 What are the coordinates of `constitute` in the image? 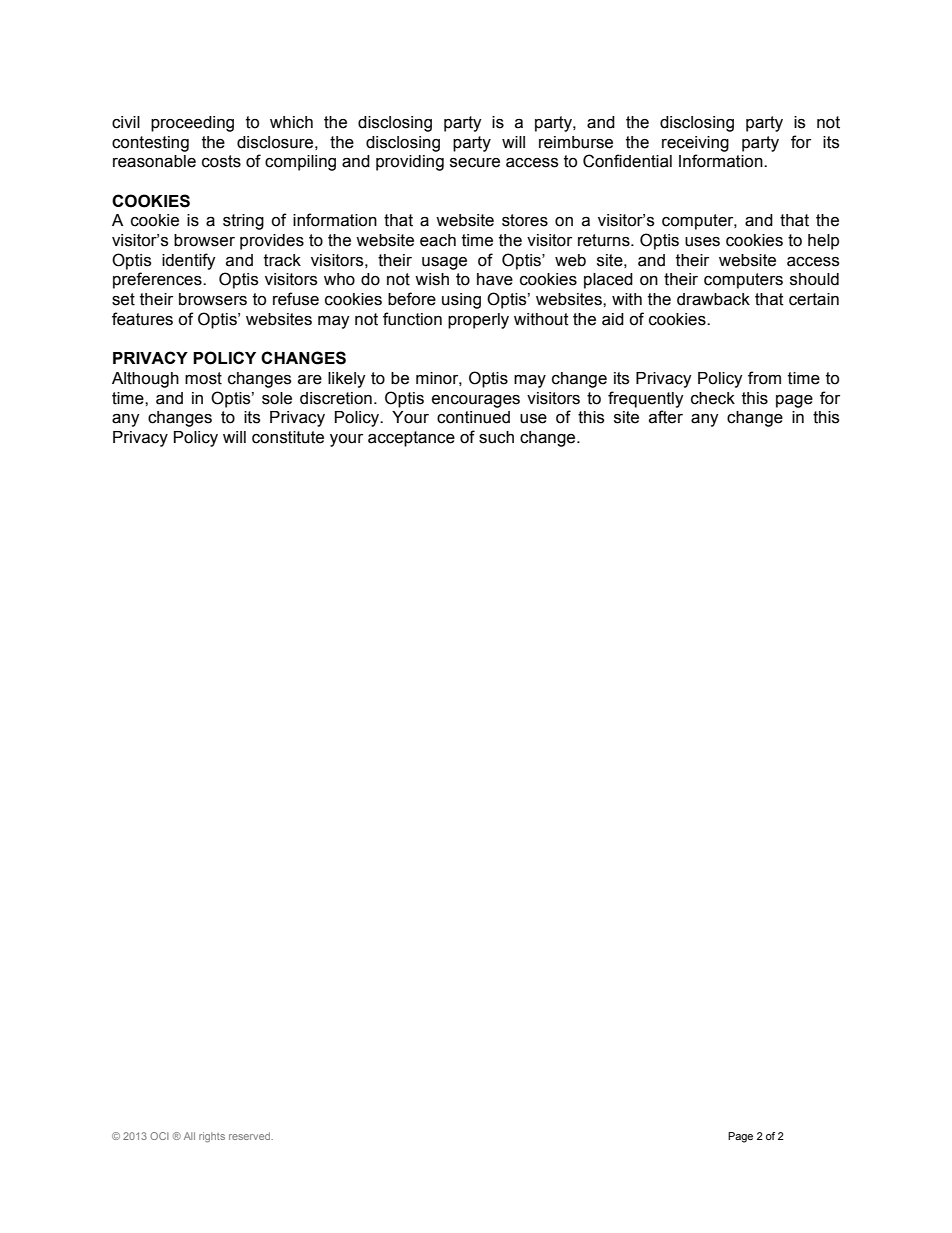 It's located at (288, 437).
